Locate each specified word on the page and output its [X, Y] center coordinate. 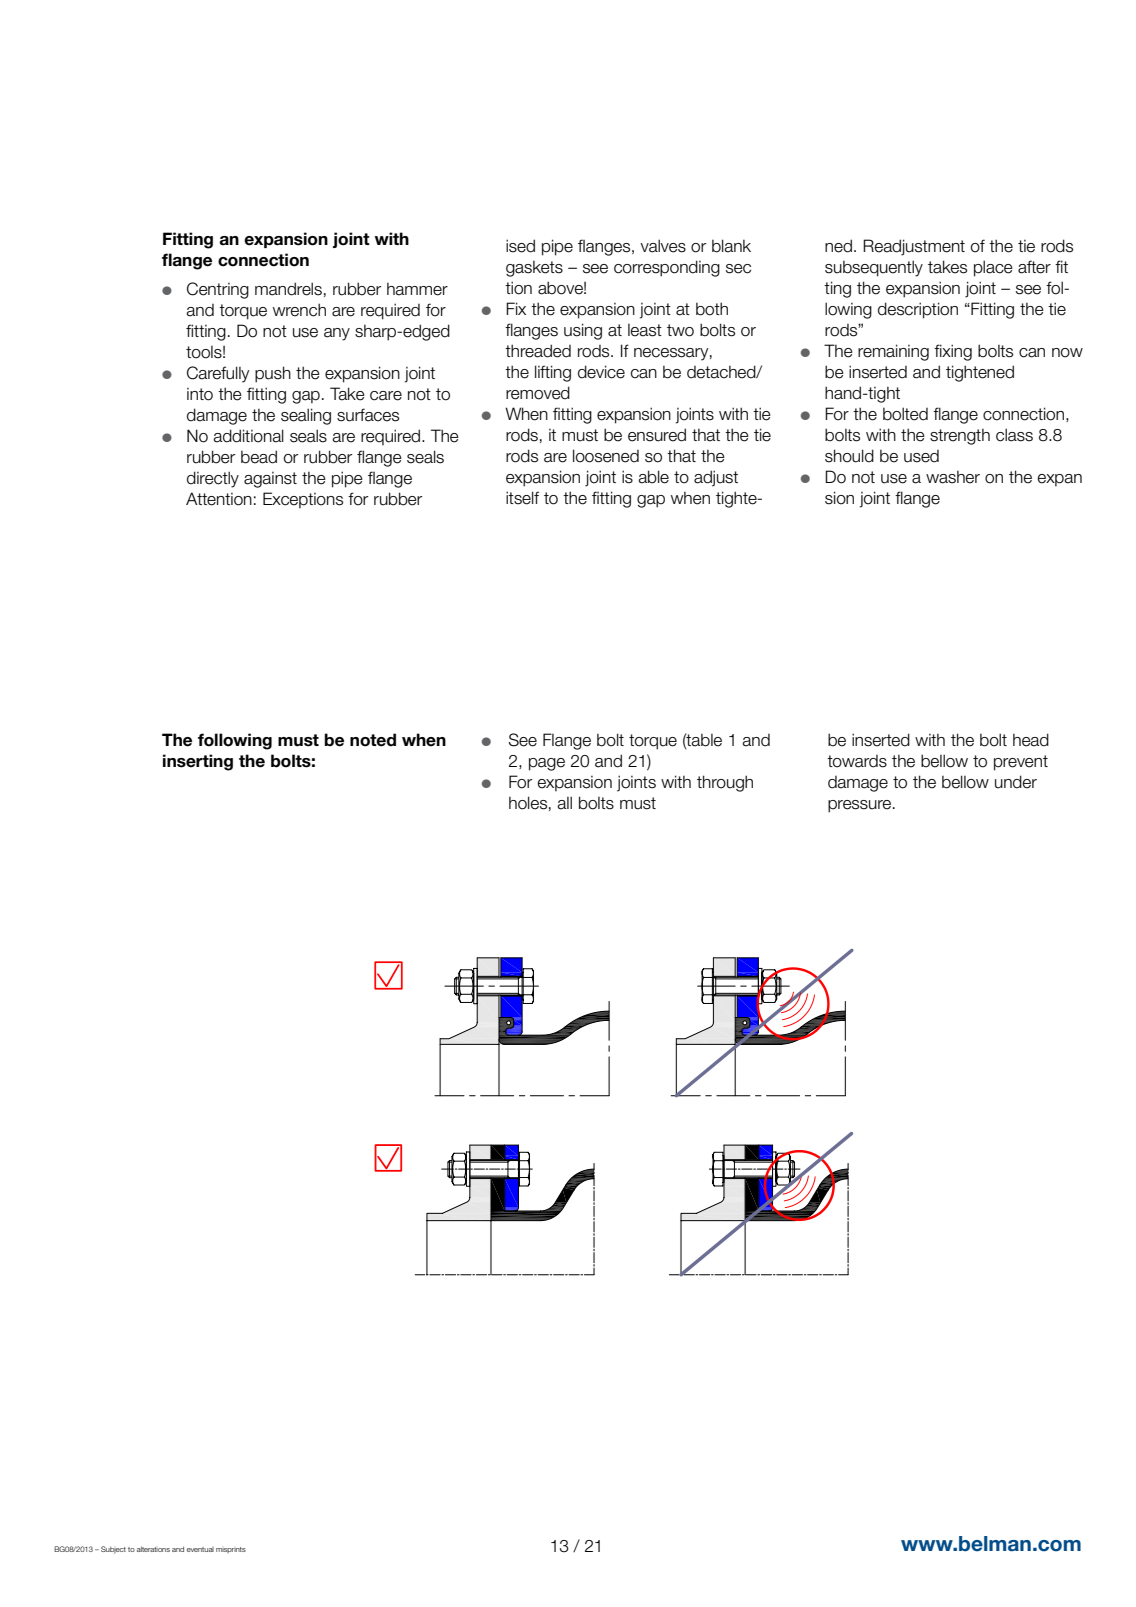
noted [373, 740]
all [564, 803]
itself [522, 498]
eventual [200, 1549]
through [725, 783]
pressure [861, 806]
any [337, 334]
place [993, 268]
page [547, 764]
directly [213, 479]
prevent [1021, 763]
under [1016, 782]
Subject [113, 1550]
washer [953, 477]
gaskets [534, 269]
